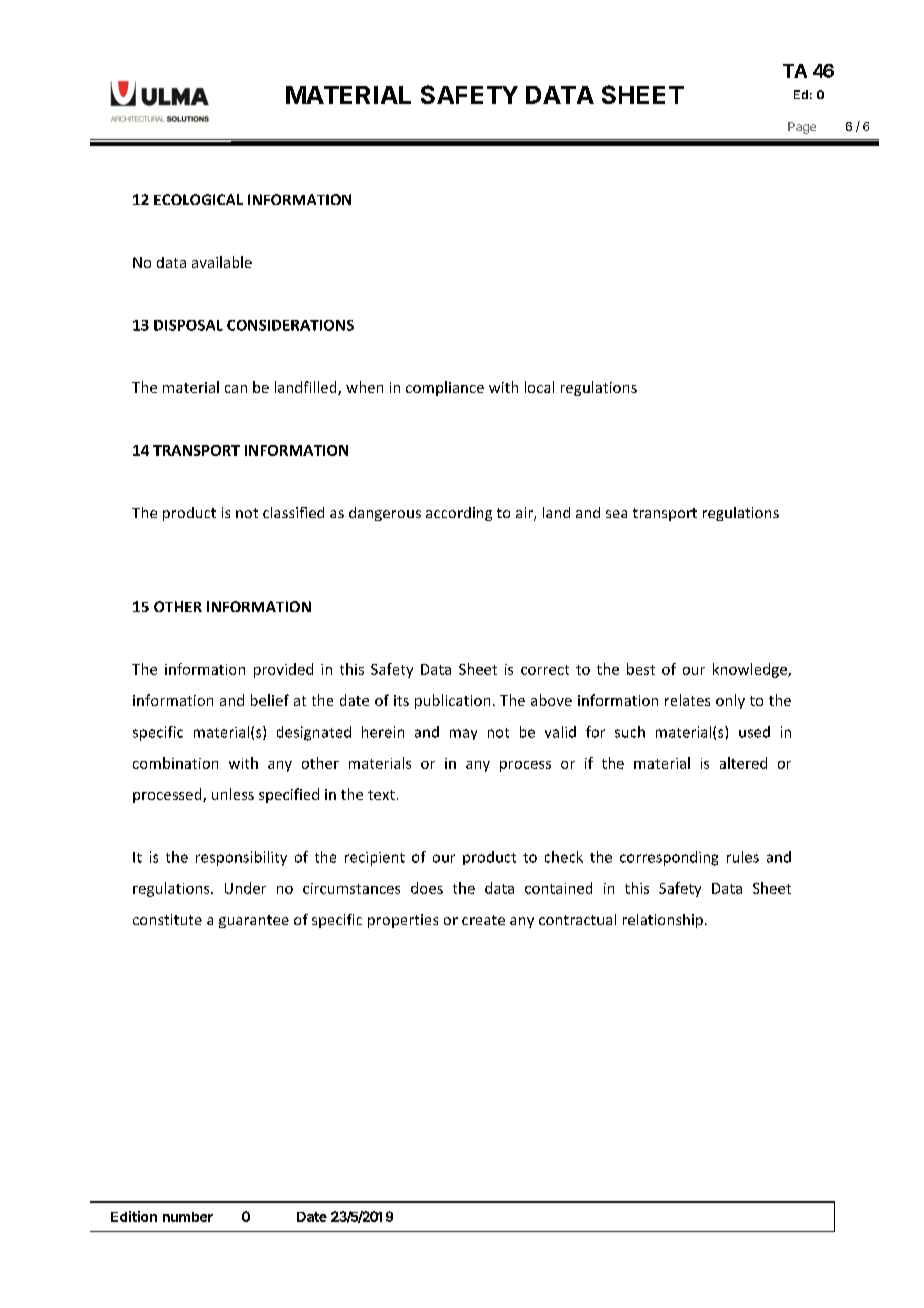  What do you see at coordinates (483, 920) in the screenshot?
I see `create` at bounding box center [483, 920].
